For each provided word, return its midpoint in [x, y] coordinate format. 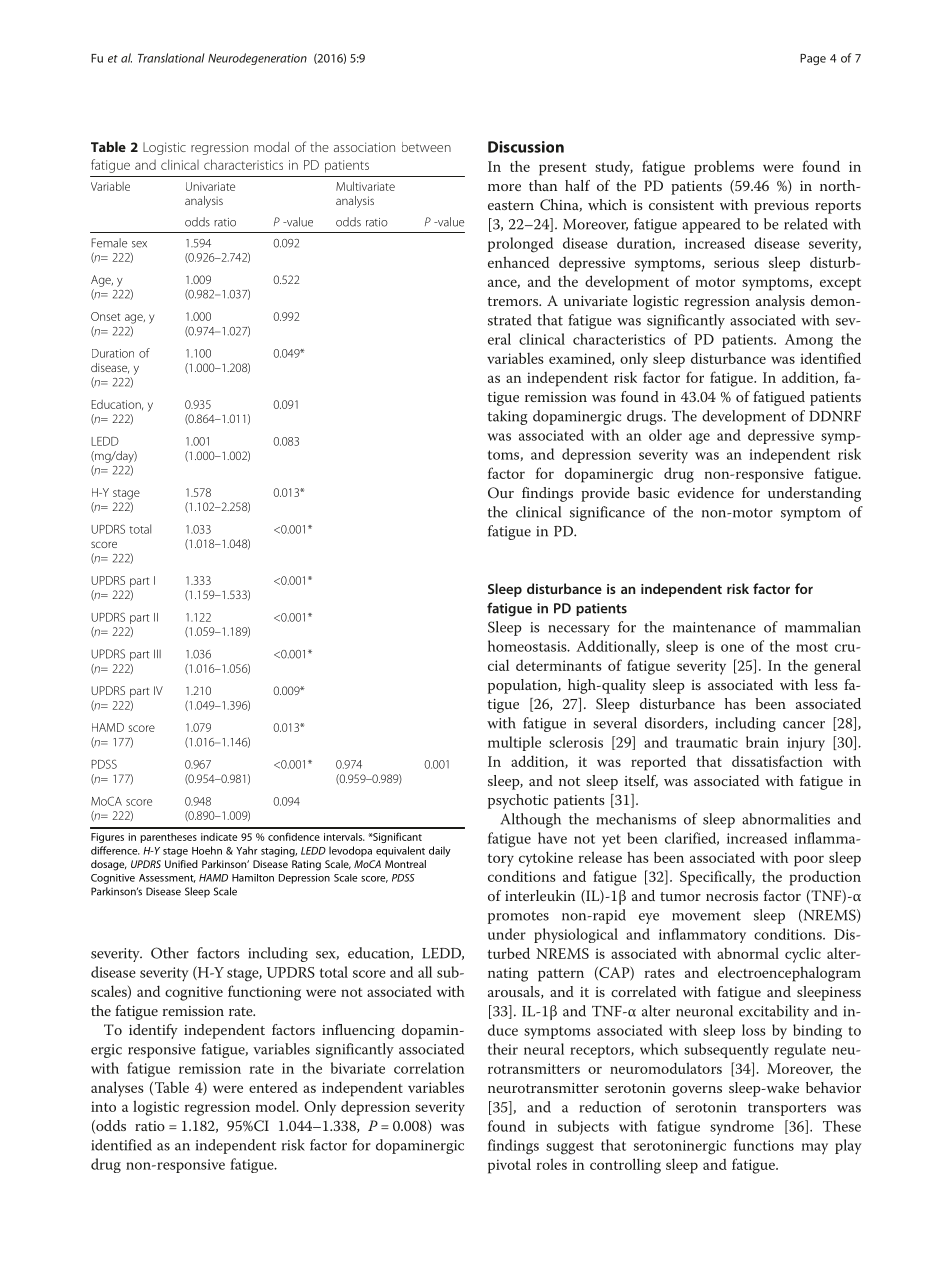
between [426, 147]
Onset [105, 316]
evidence [706, 492]
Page [813, 59]
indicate [219, 837]
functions [764, 1145]
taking [507, 417]
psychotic [518, 801]
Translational [171, 58]
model [277, 1106]
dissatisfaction [777, 761]
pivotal [509, 1166]
